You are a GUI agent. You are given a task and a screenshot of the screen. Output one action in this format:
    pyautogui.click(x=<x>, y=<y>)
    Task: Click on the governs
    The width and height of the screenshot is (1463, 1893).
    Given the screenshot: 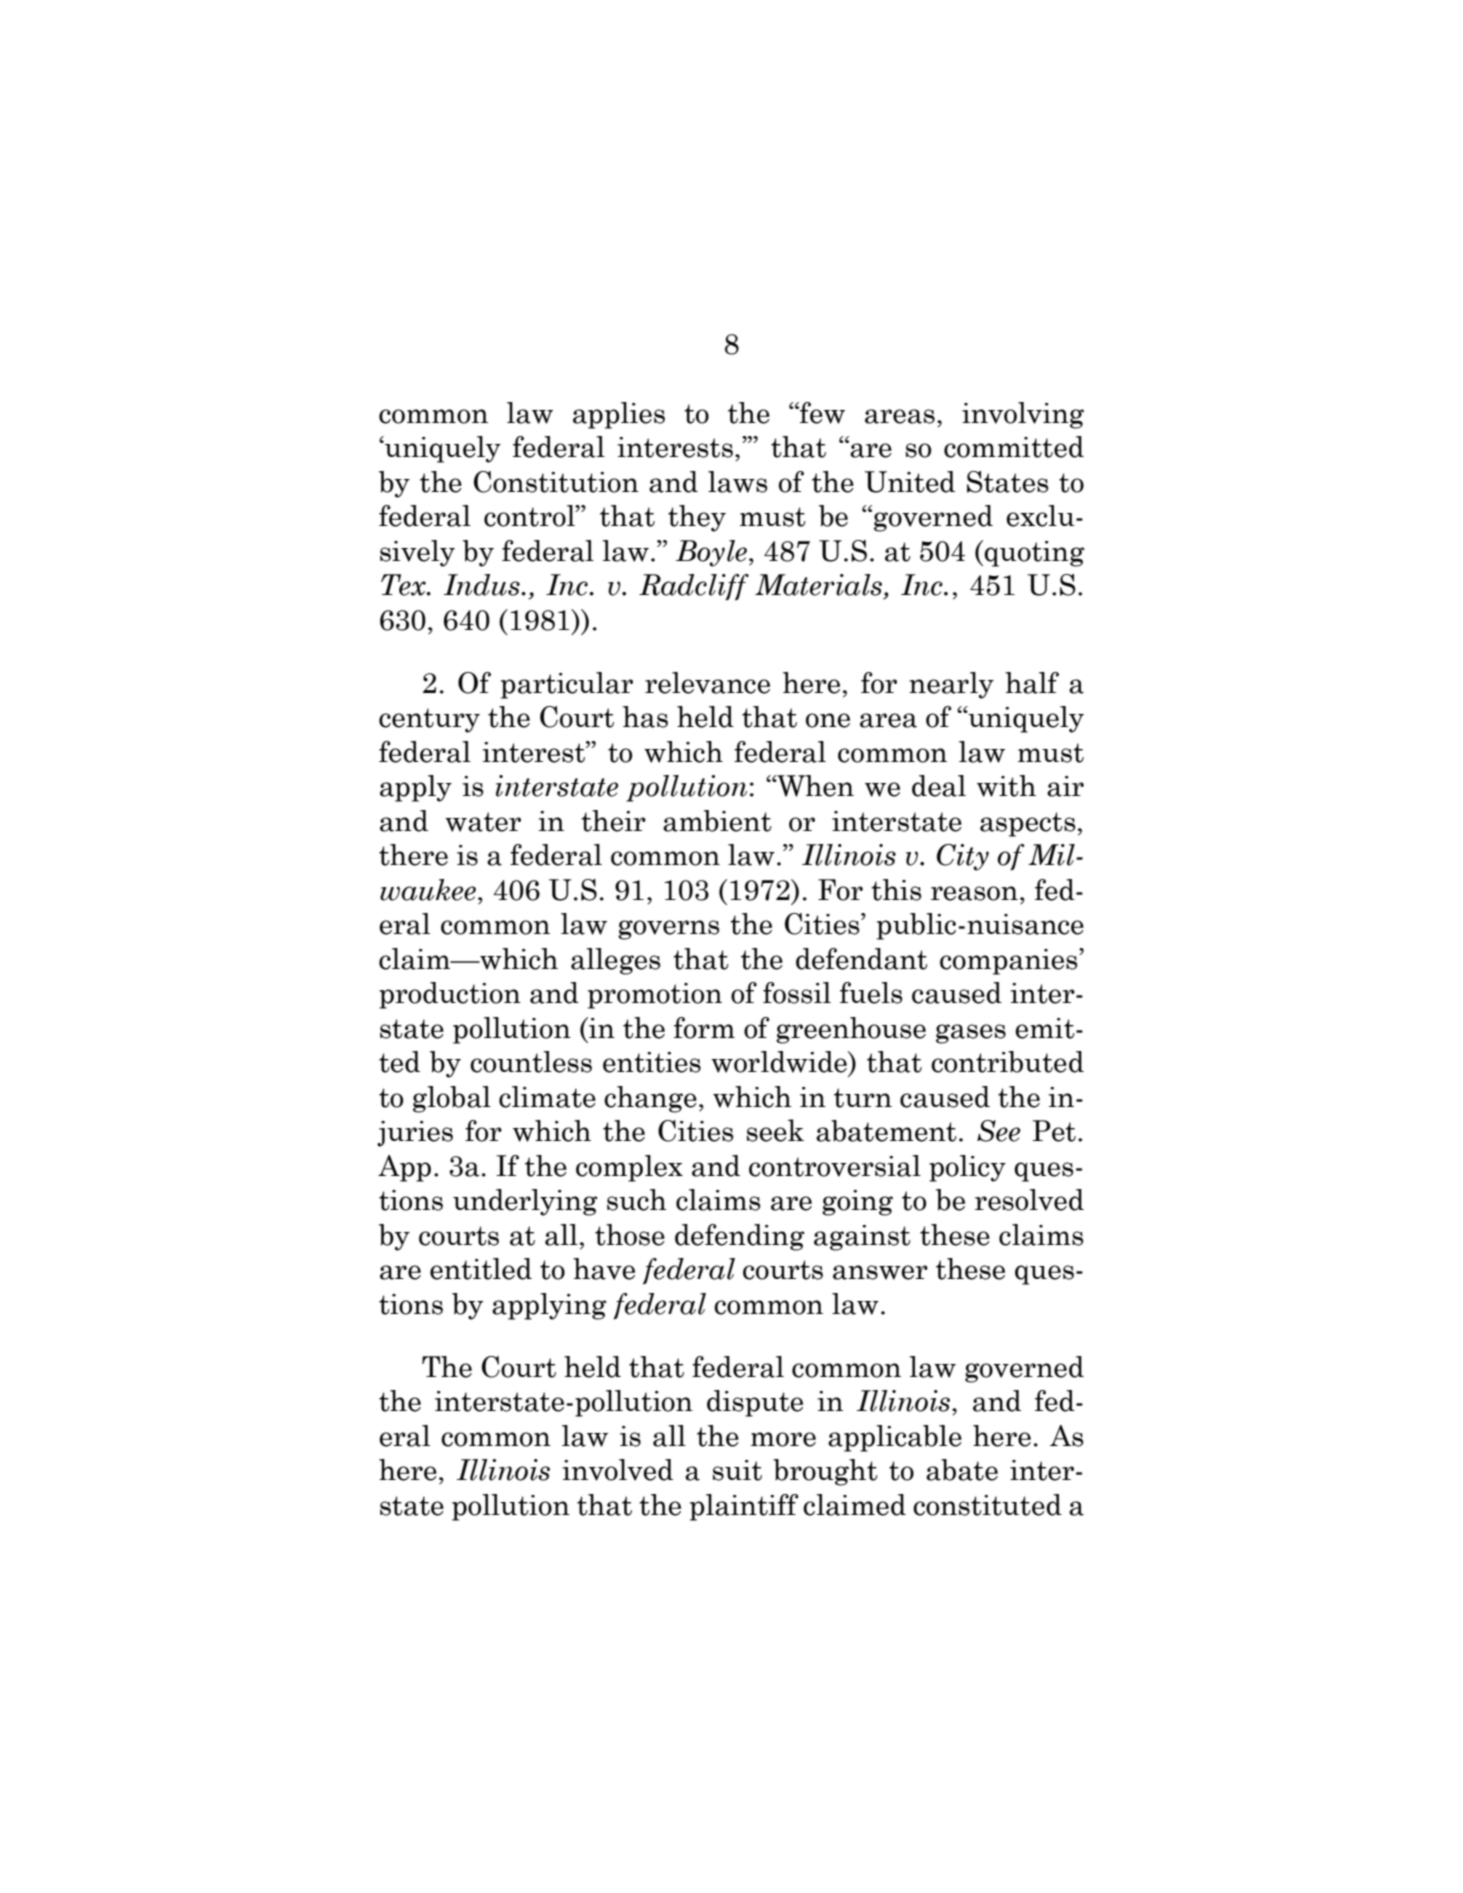 What is the action you would take?
    pyautogui.click(x=668, y=930)
